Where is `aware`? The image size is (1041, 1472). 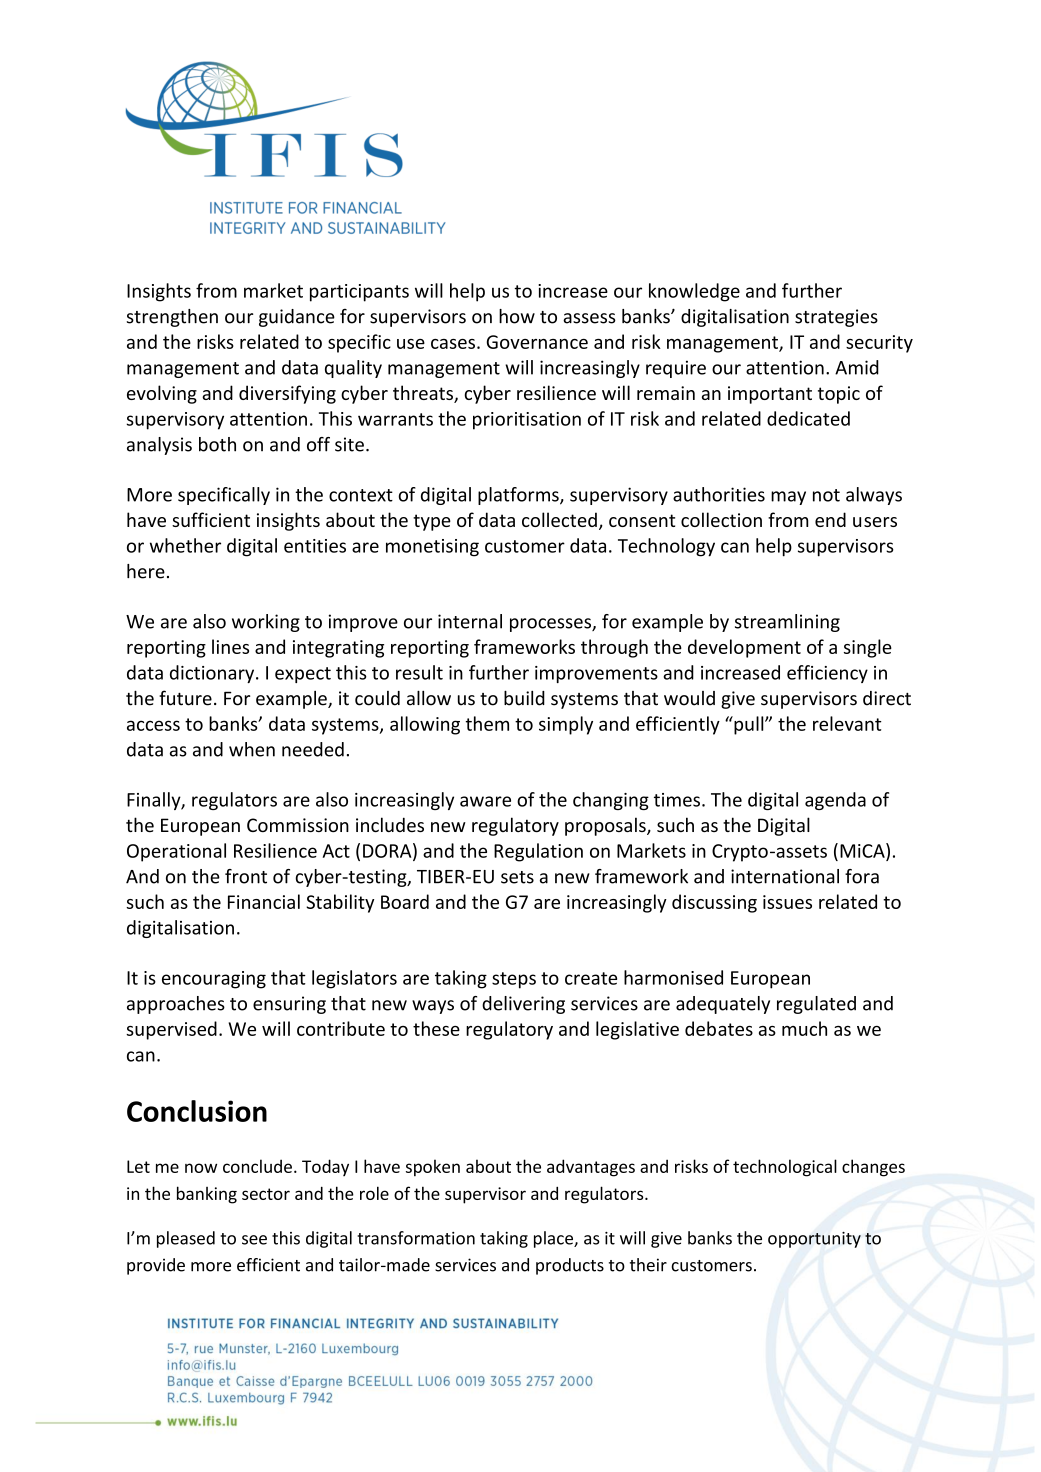
aware is located at coordinates (485, 801).
